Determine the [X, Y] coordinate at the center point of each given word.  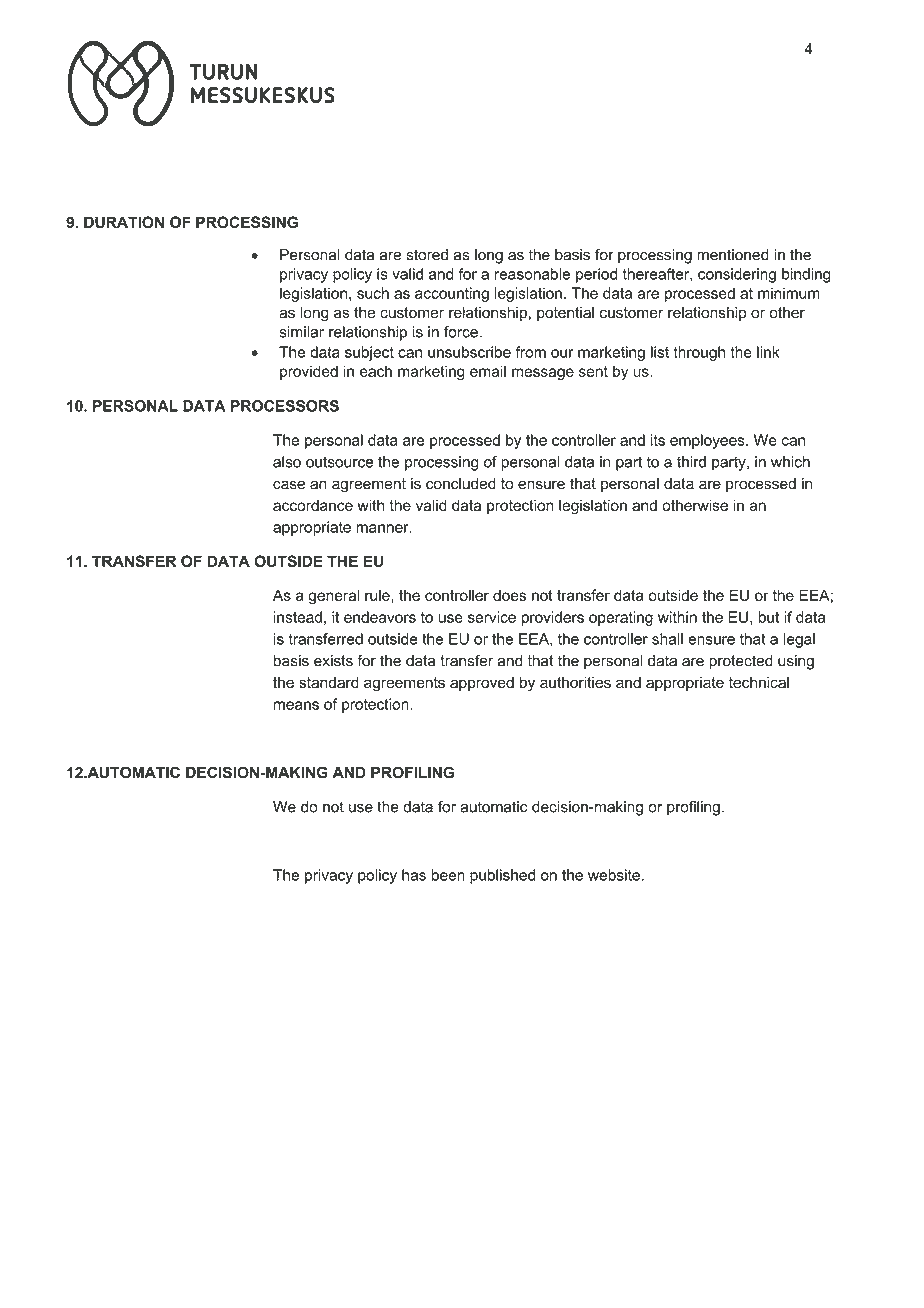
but [769, 617]
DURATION [124, 222]
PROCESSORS [285, 406]
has [414, 875]
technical [759, 682]
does [509, 595]
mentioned [733, 255]
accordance [313, 505]
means [296, 705]
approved [482, 683]
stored [427, 255]
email [488, 371]
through [699, 353]
